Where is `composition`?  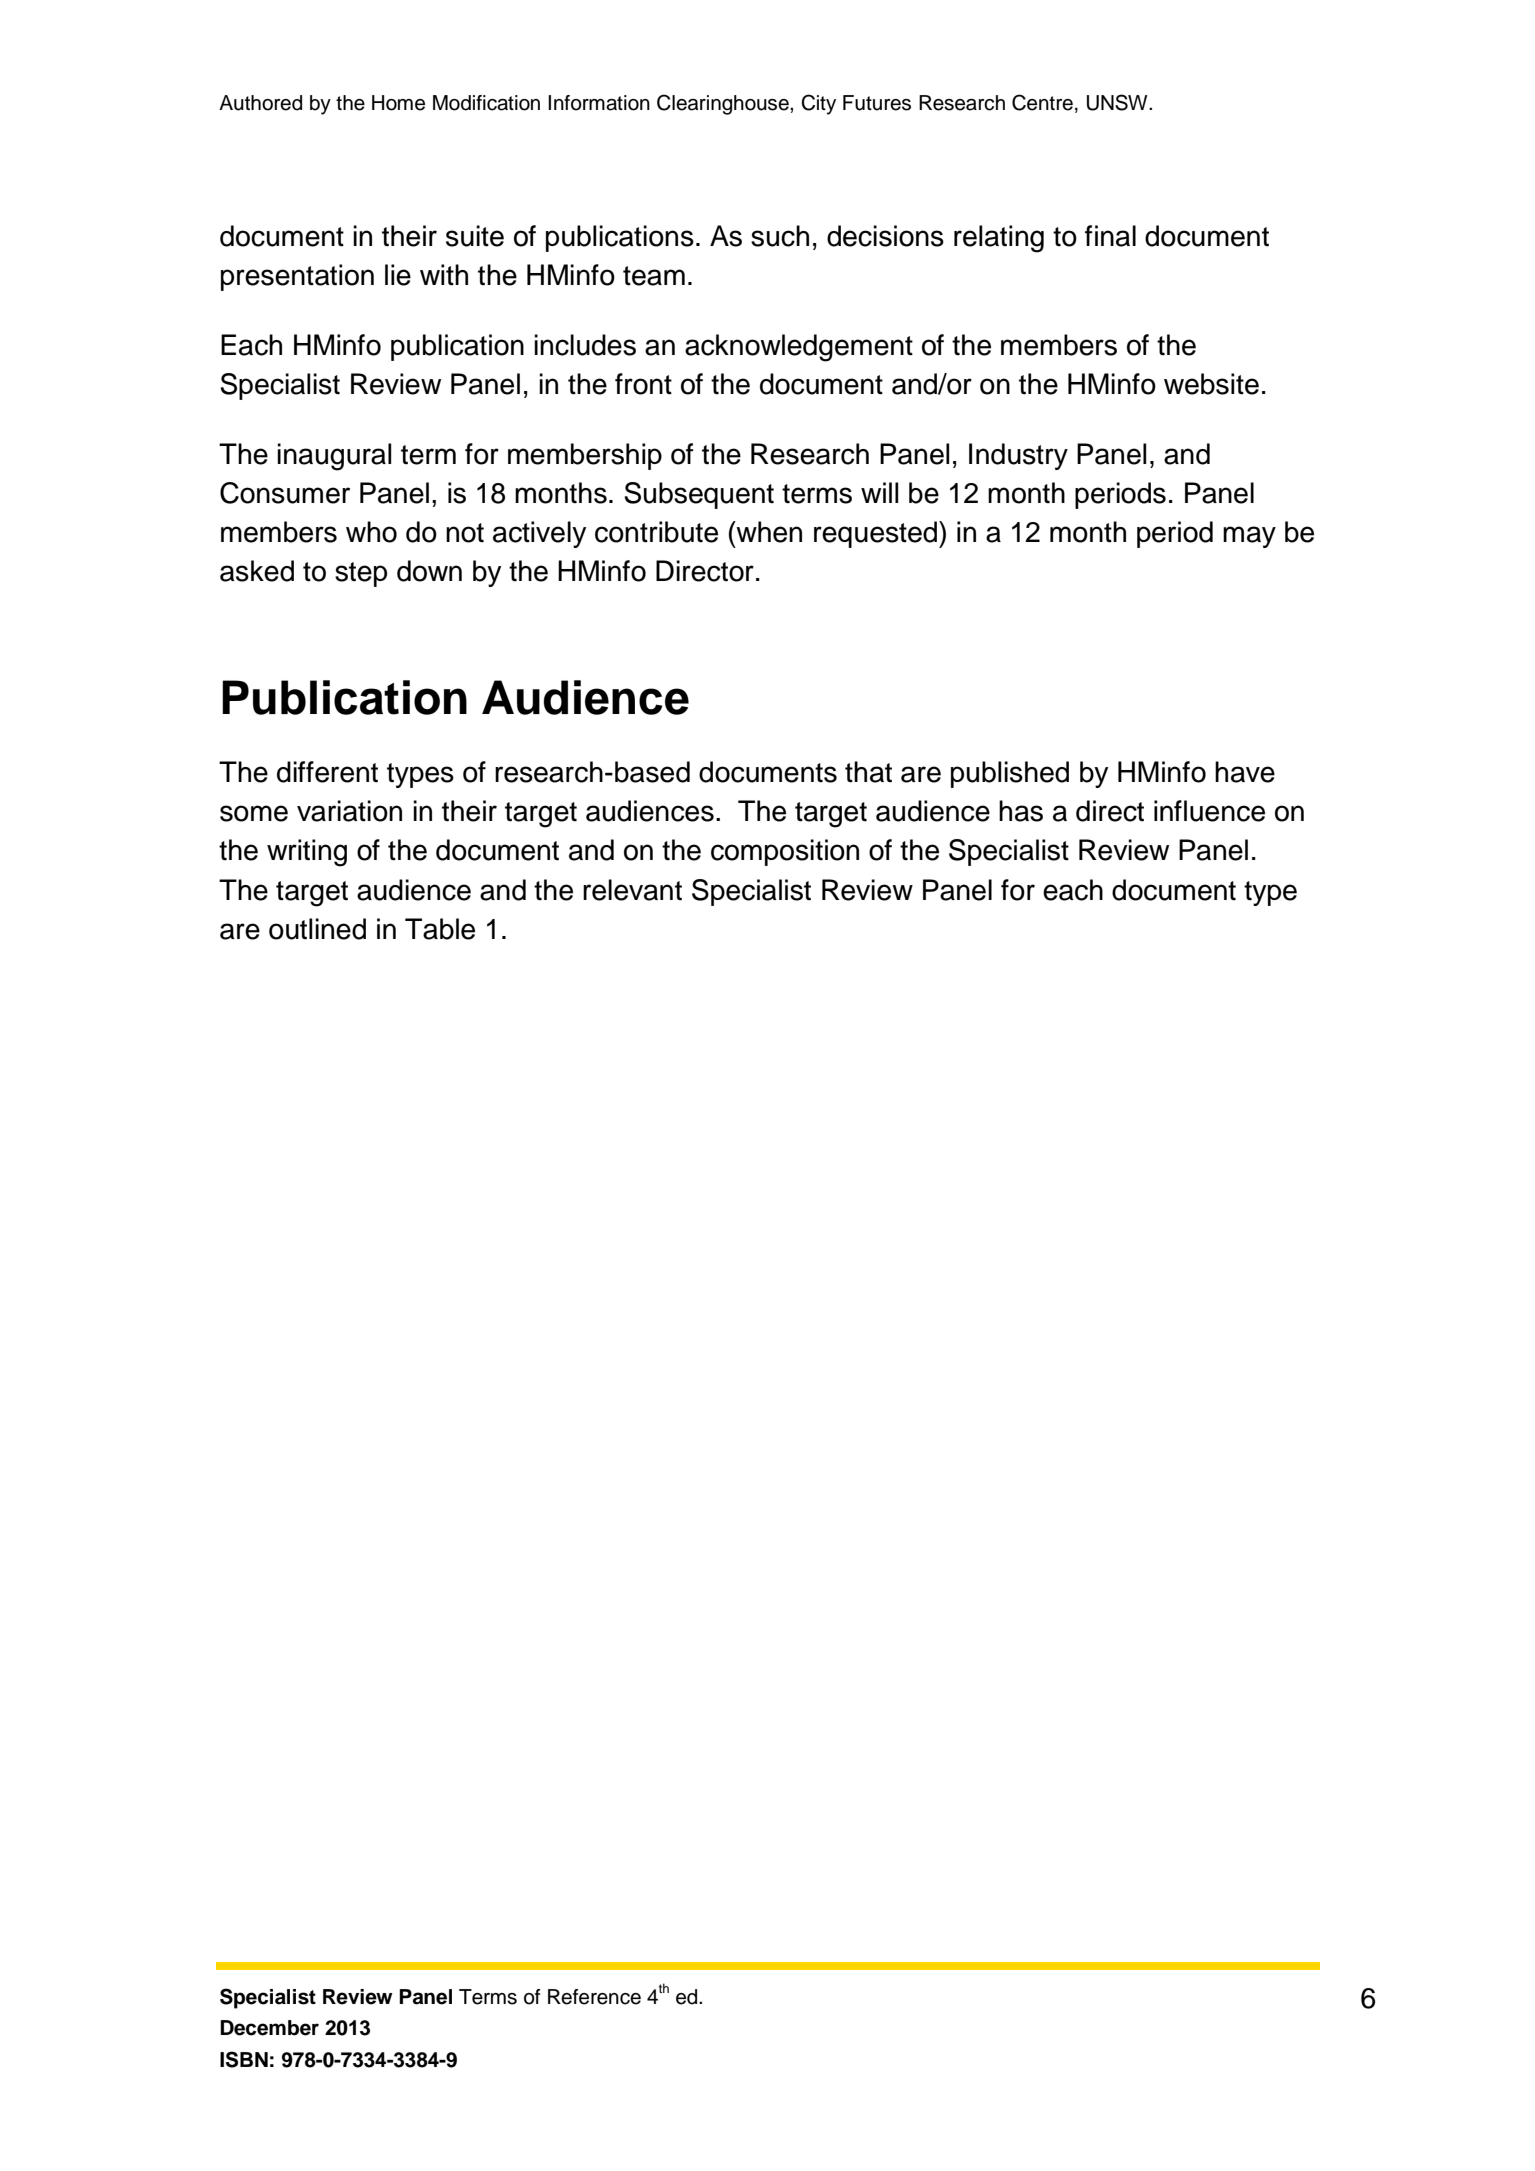
composition is located at coordinates (785, 852).
